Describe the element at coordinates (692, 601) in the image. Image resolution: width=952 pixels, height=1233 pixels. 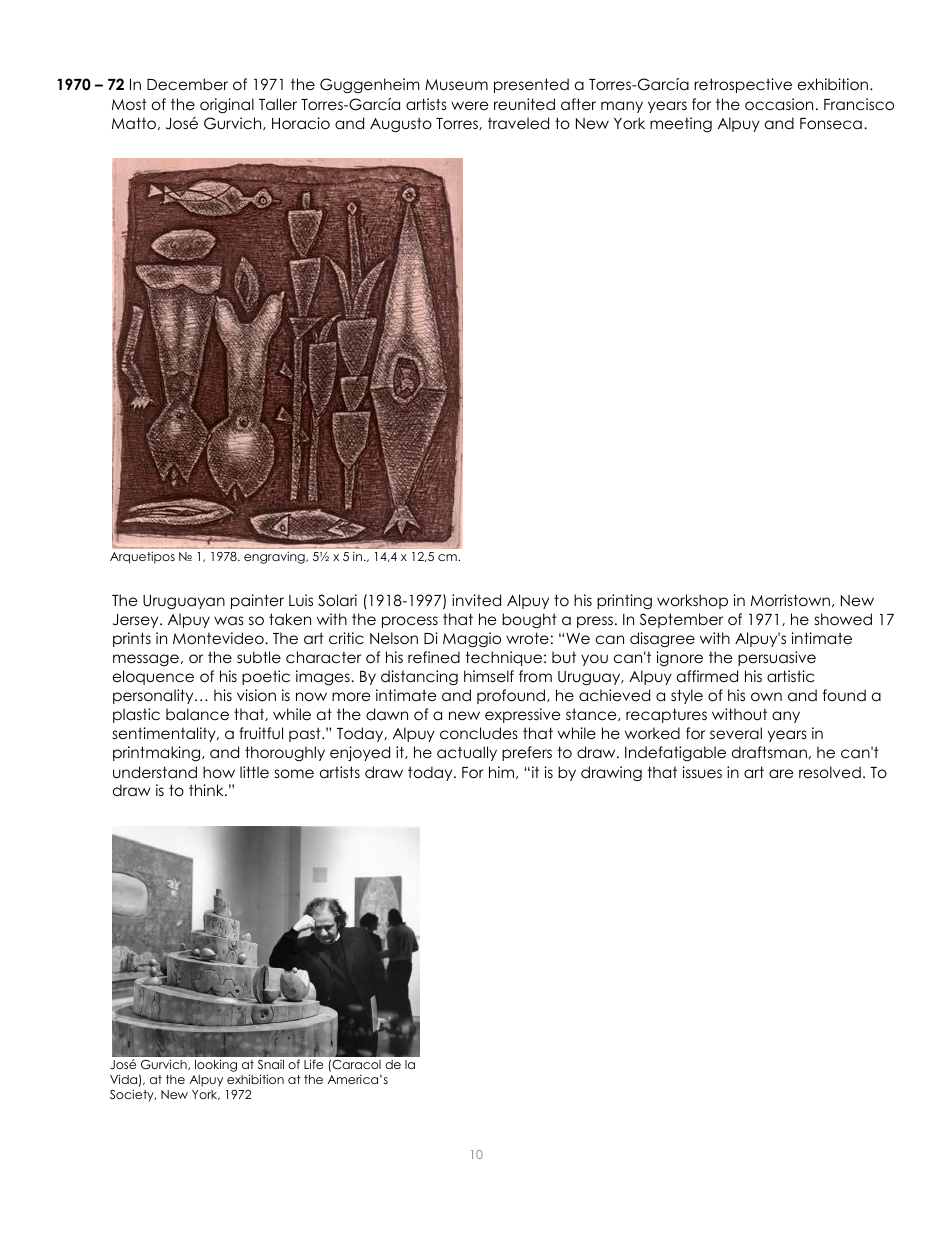
I see `workshop` at that location.
